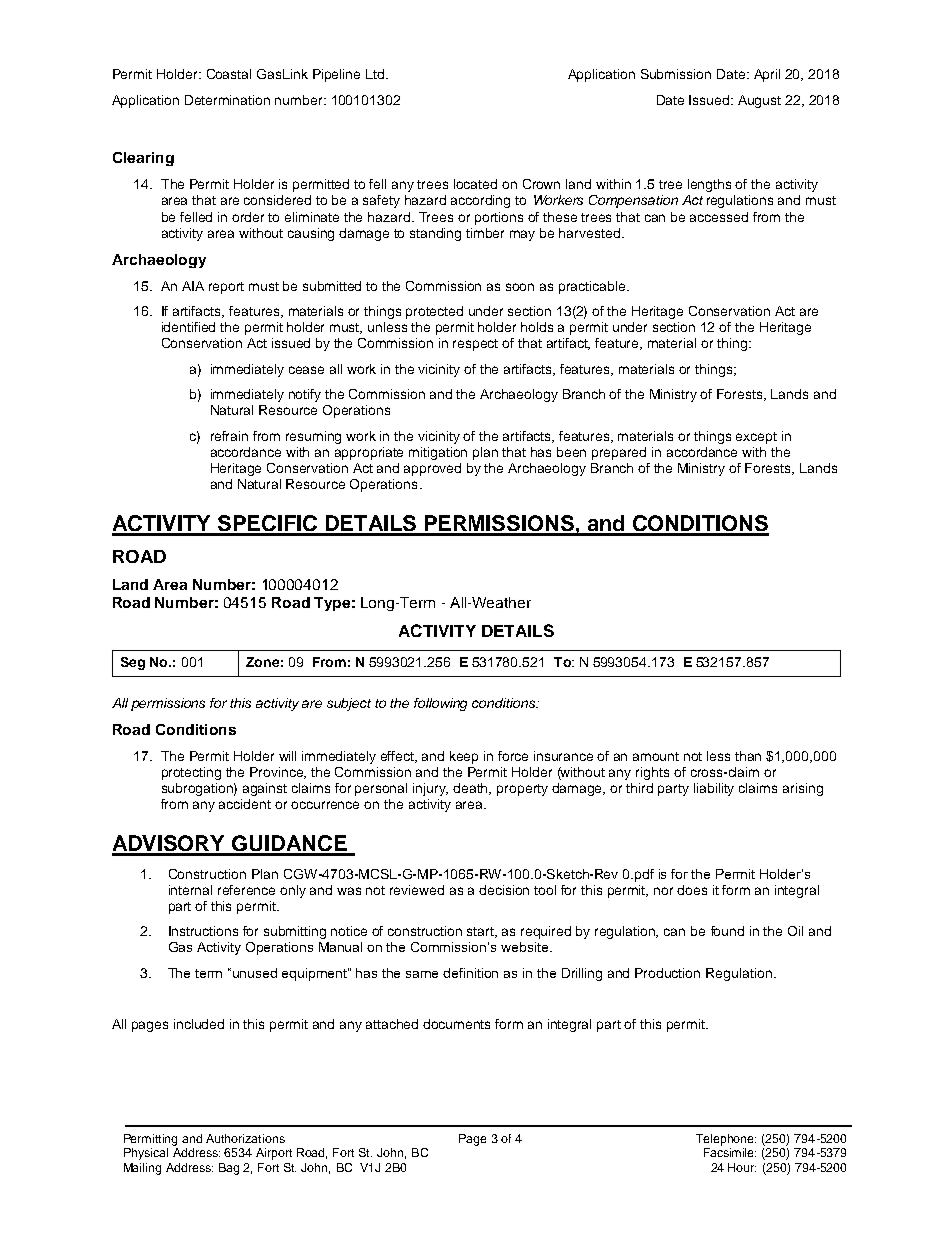 The width and height of the screenshot is (952, 1233). What do you see at coordinates (229, 74) in the screenshot?
I see `Coastal` at bounding box center [229, 74].
